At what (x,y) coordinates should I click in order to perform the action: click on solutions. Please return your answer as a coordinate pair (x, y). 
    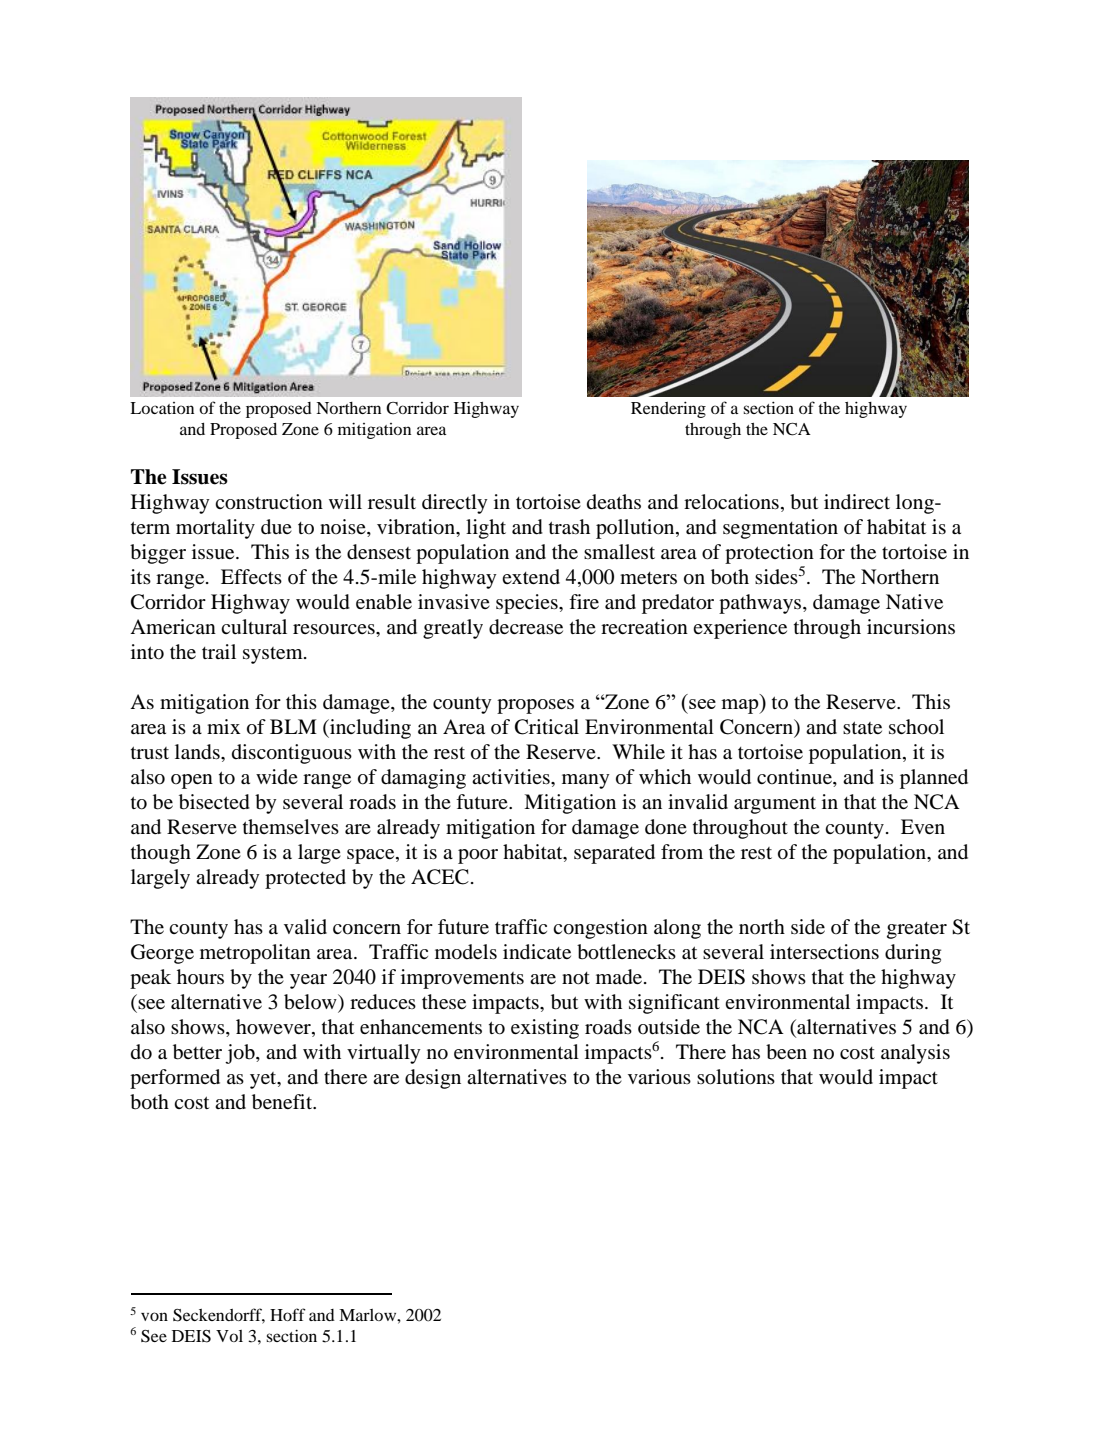
    Looking at the image, I should click on (736, 1077).
